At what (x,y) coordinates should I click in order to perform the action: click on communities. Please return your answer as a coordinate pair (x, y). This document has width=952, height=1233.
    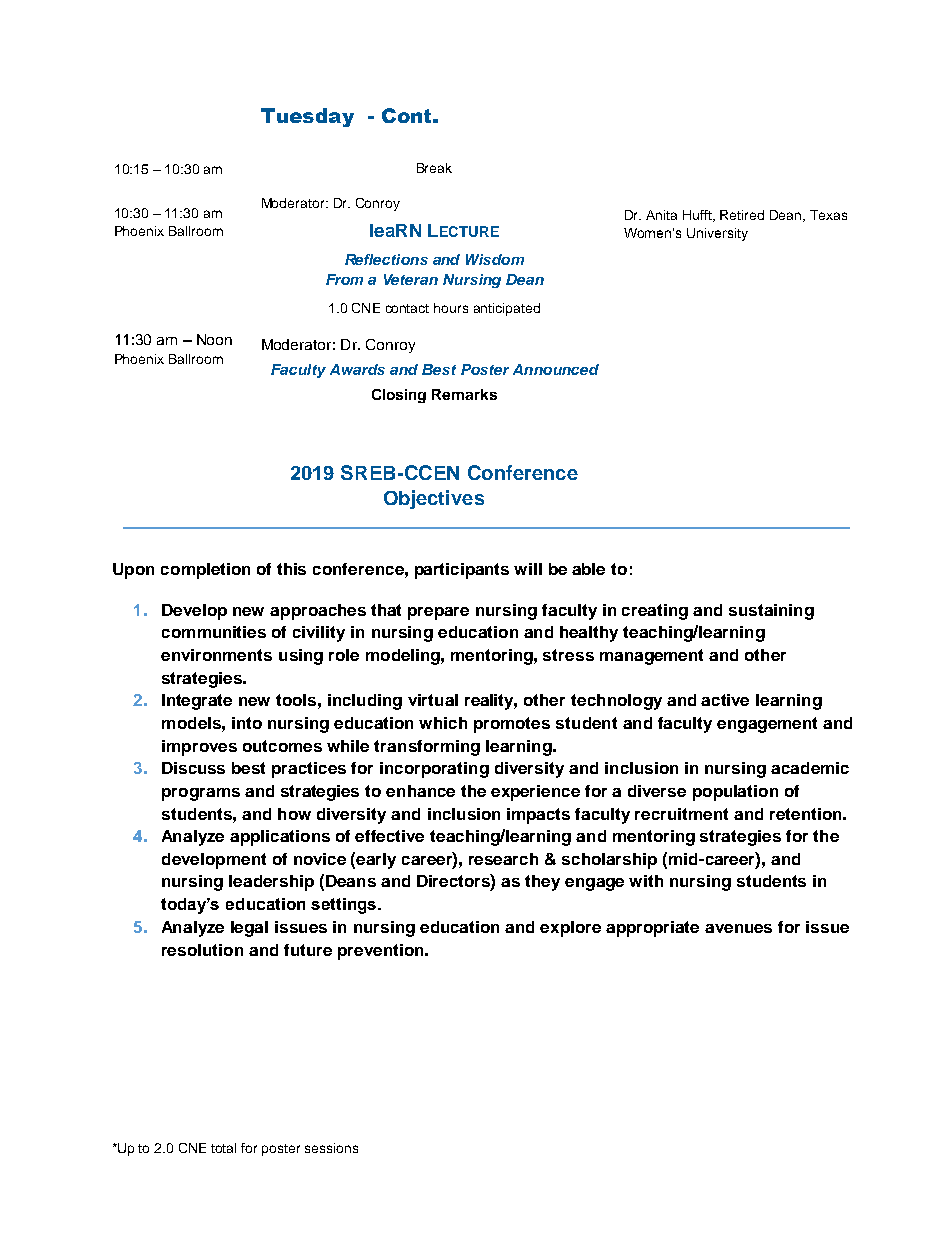
    Looking at the image, I should click on (214, 632).
